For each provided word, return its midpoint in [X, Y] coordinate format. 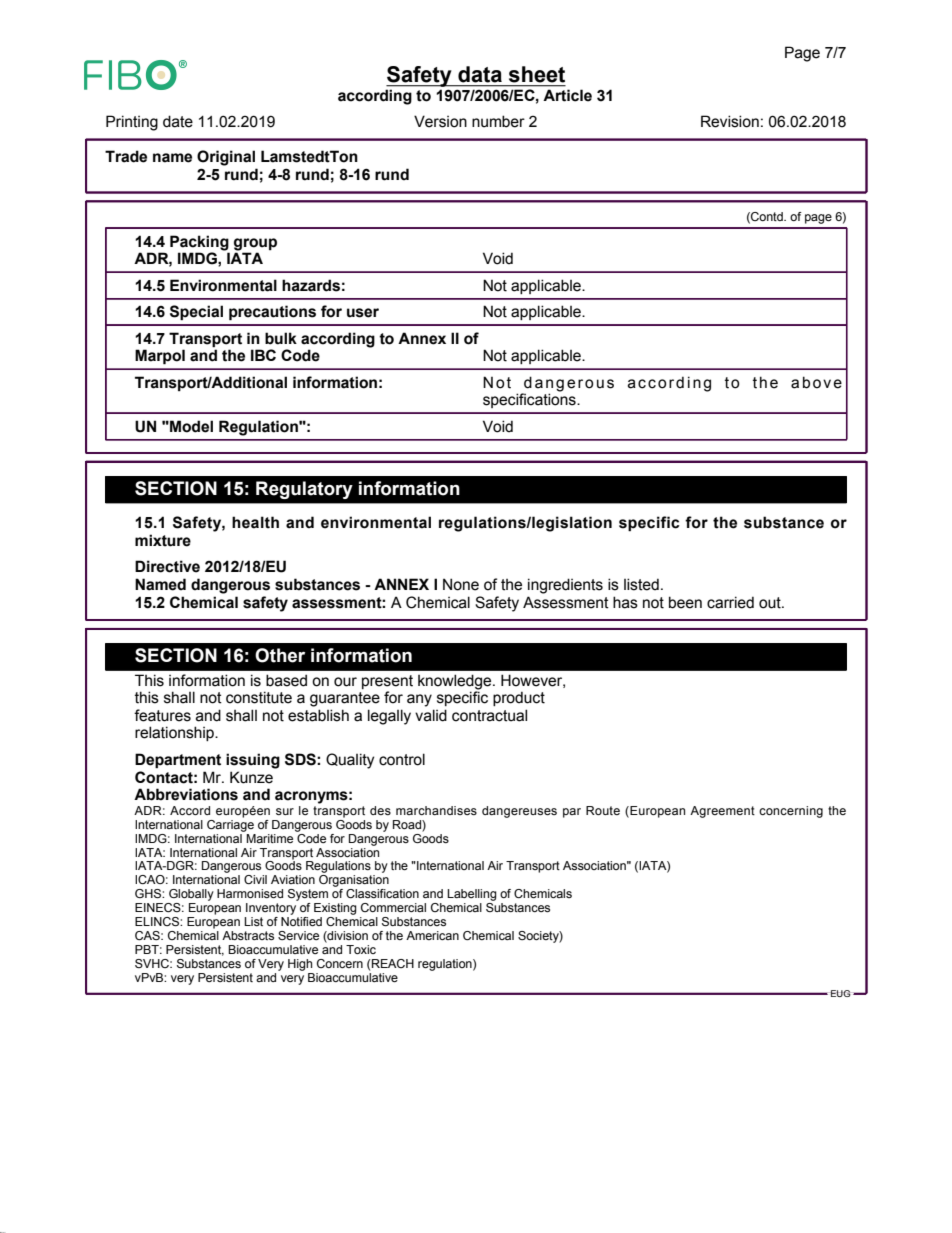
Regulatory [304, 490]
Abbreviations [186, 794]
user [363, 313]
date [178, 121]
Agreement [722, 812]
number [498, 121]
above [816, 382]
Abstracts [248, 935]
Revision [730, 121]
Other [280, 655]
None [461, 584]
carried [730, 602]
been [685, 602]
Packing [199, 243]
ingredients [565, 586]
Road [408, 824]
